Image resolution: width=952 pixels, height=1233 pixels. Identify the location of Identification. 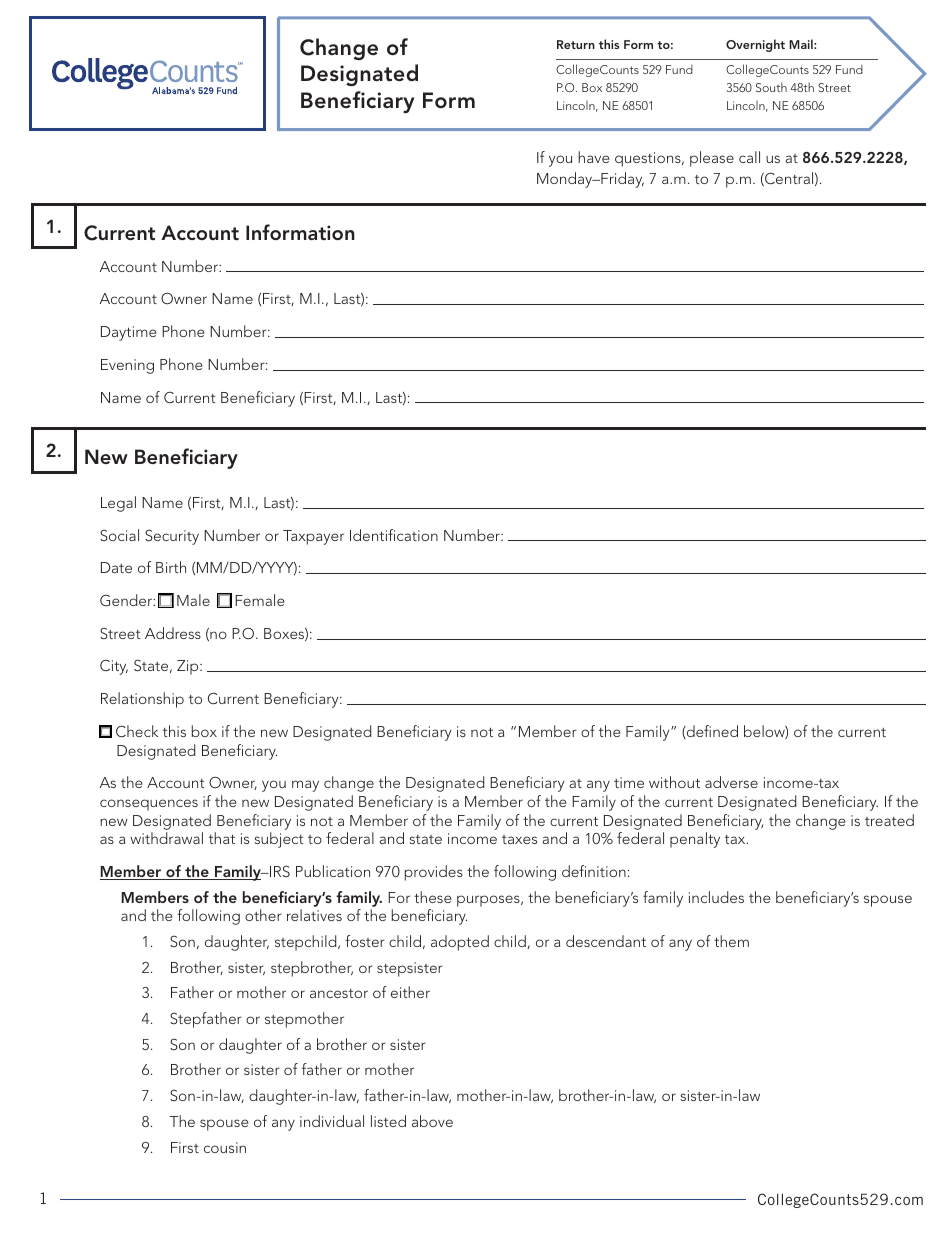
(394, 535).
